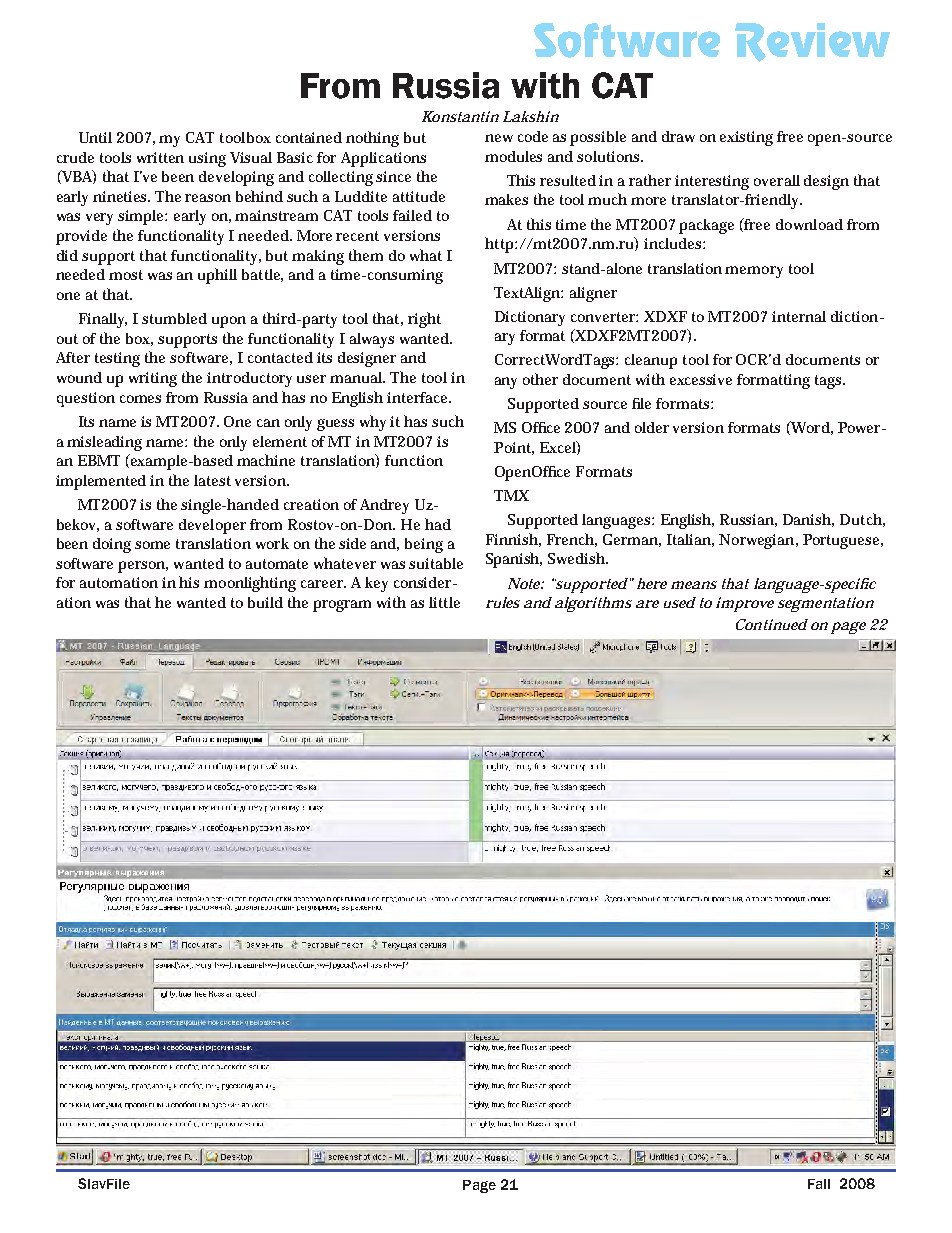  Describe the element at coordinates (819, 1184) in the screenshot. I see `Fall` at that location.
